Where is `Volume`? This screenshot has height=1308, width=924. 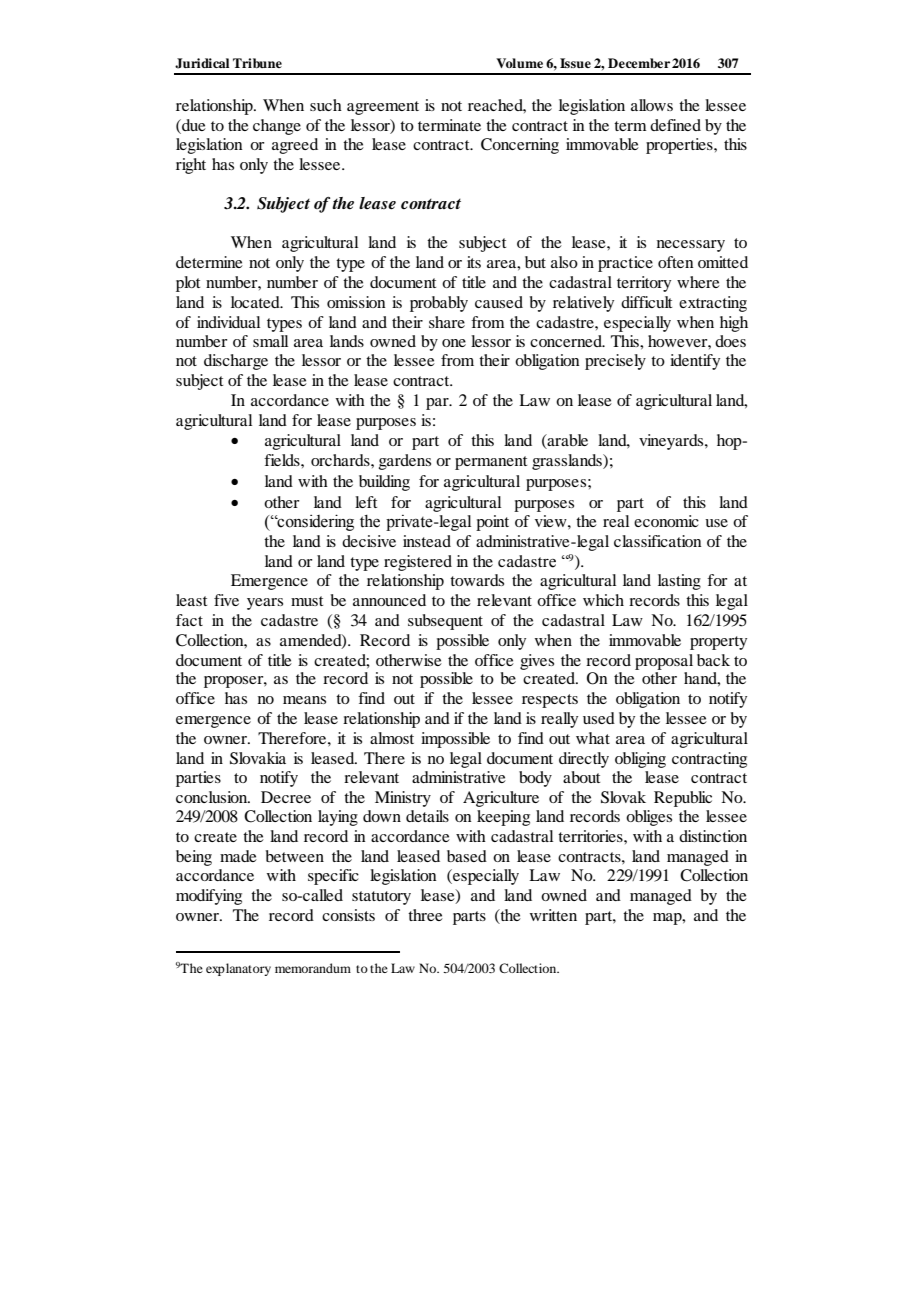 Volume is located at coordinates (519, 63).
